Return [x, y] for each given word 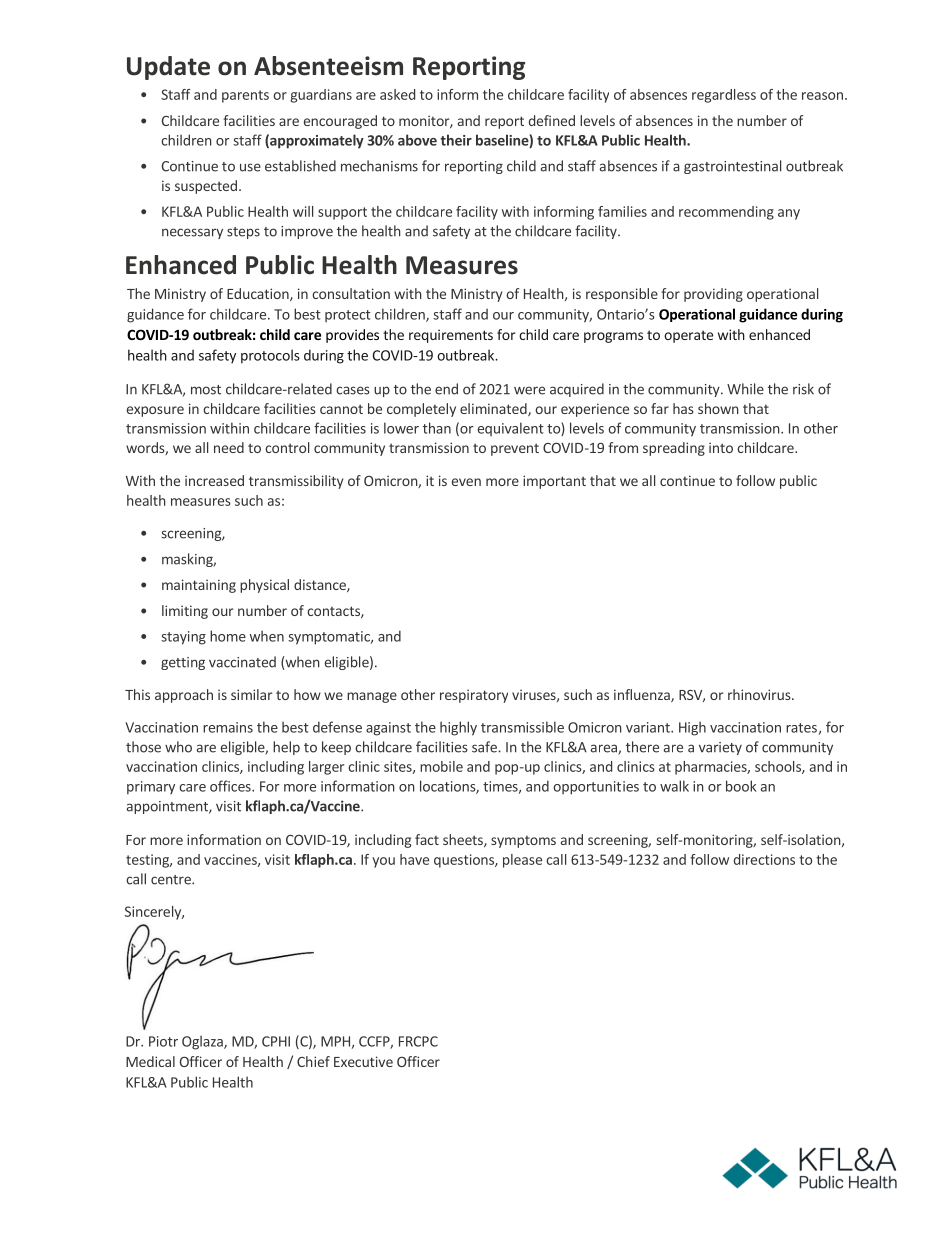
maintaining [199, 586]
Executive [363, 1061]
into [721, 447]
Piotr [163, 1041]
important [554, 482]
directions [764, 859]
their [456, 140]
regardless [724, 96]
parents [245, 96]
